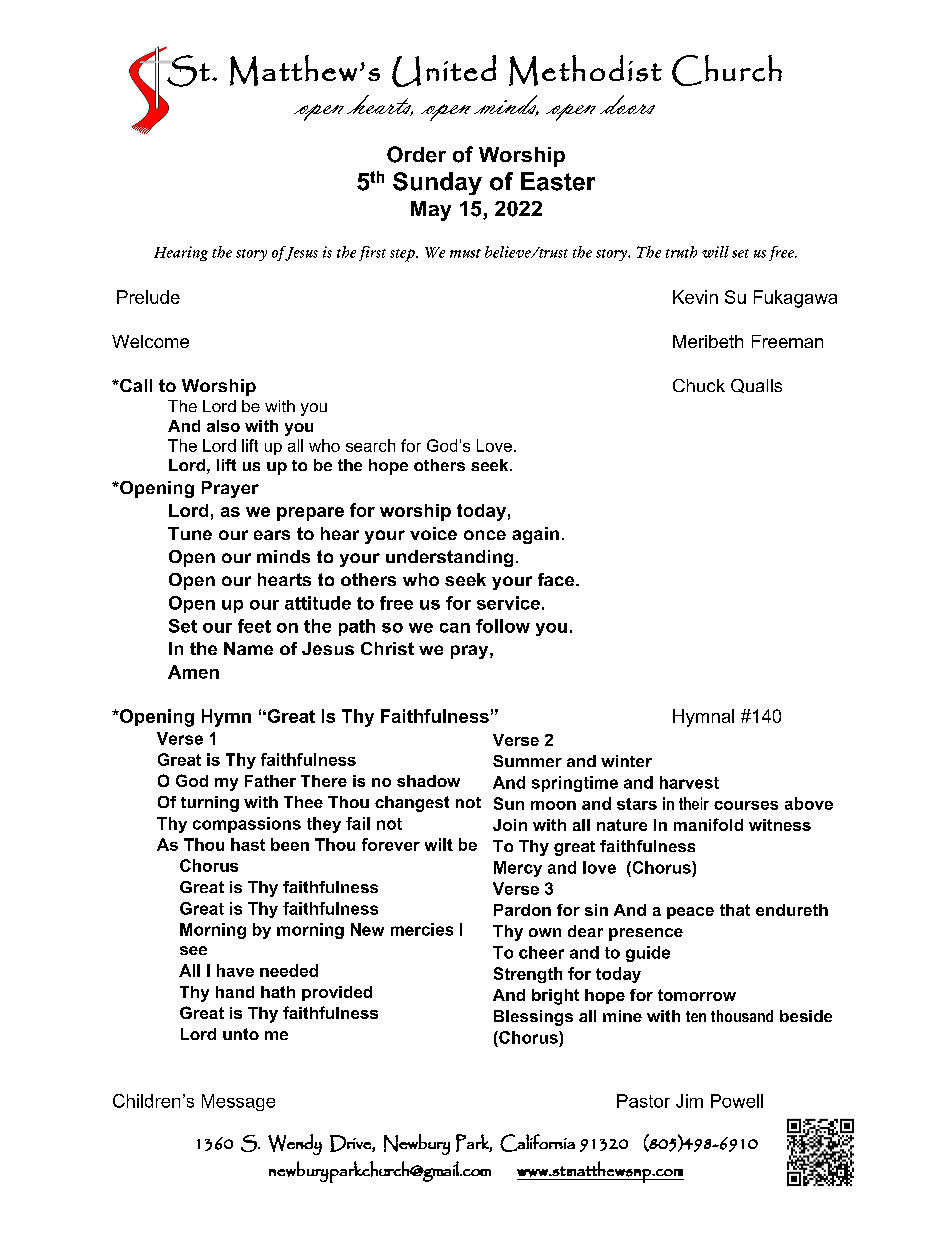  What do you see at coordinates (416, 154) in the screenshot?
I see `Order` at bounding box center [416, 154].
